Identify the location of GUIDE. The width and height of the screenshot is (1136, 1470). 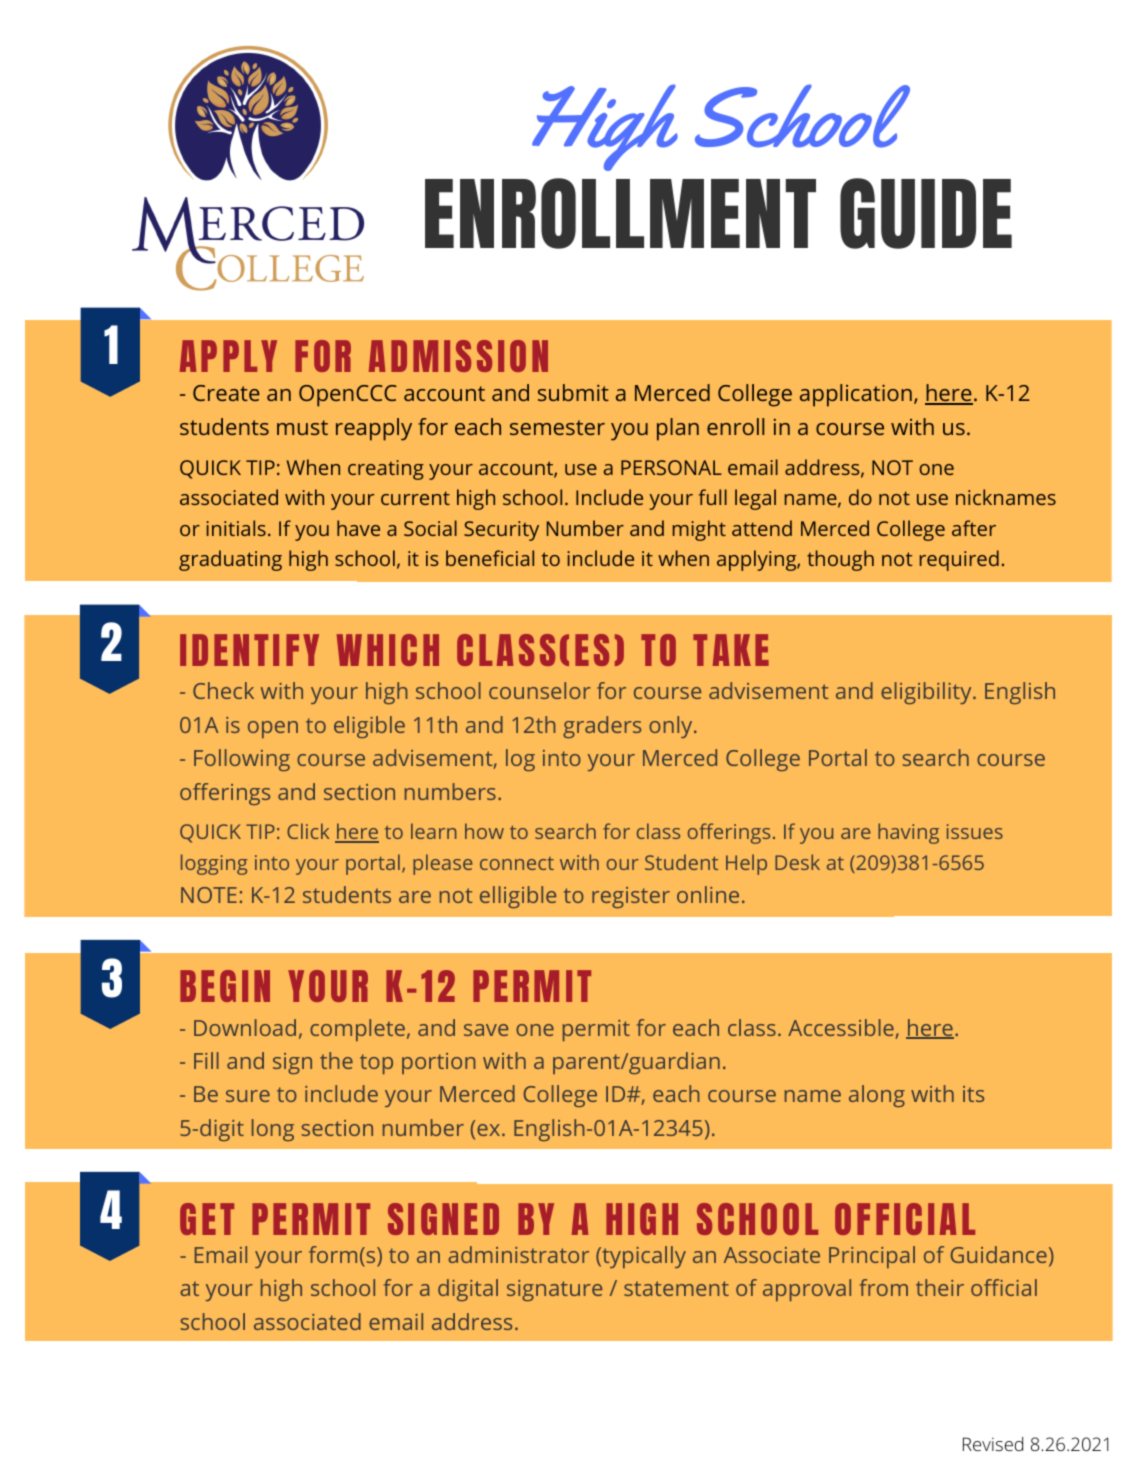
(926, 213).
